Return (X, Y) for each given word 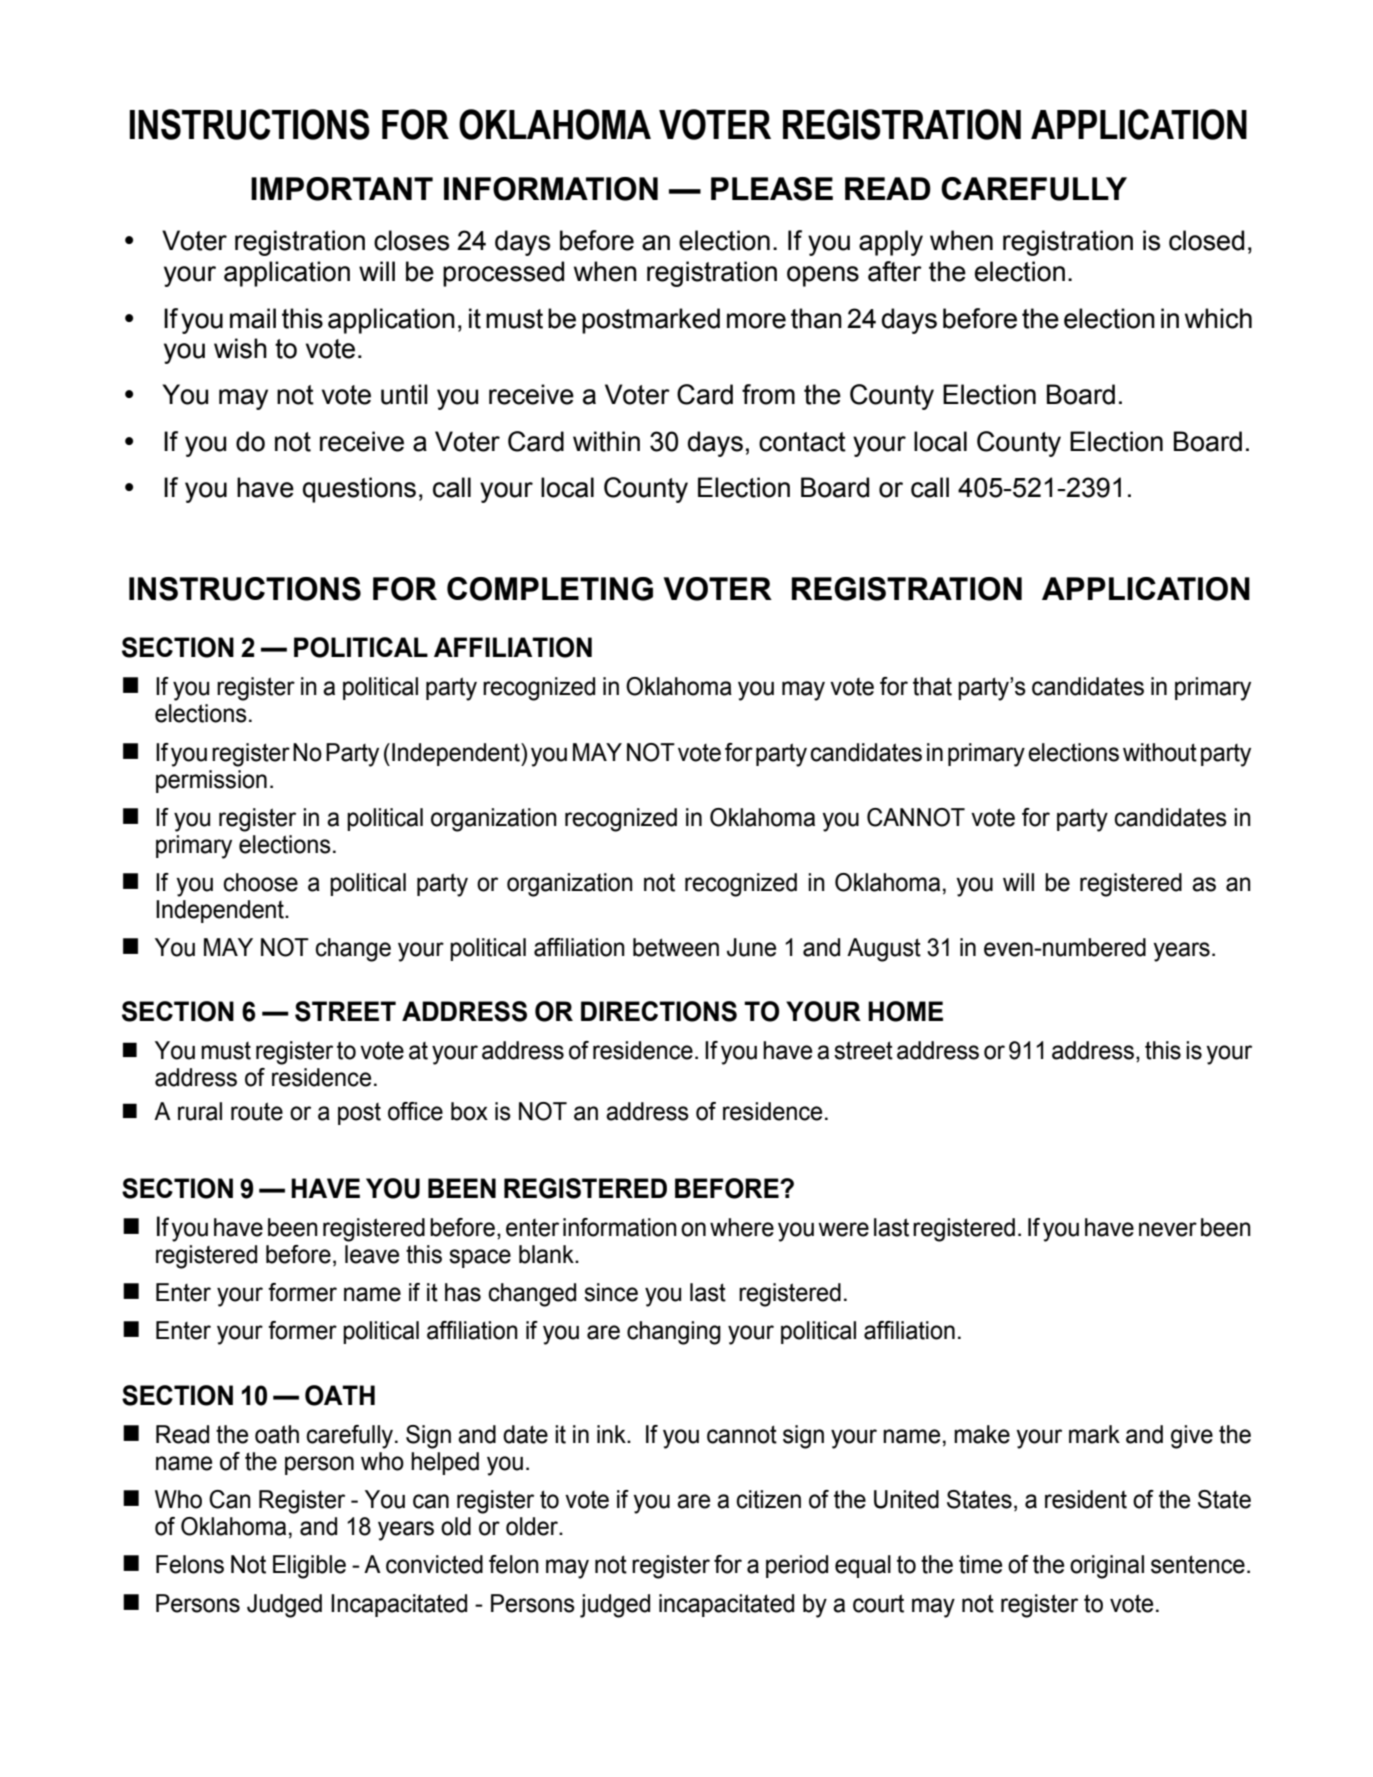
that (932, 686)
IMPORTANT (342, 189)
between (676, 947)
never (1168, 1229)
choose (260, 882)
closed (1206, 240)
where (742, 1227)
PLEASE (772, 189)
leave (372, 1254)
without (1160, 752)
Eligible (309, 1567)
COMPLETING (550, 589)
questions (359, 490)
